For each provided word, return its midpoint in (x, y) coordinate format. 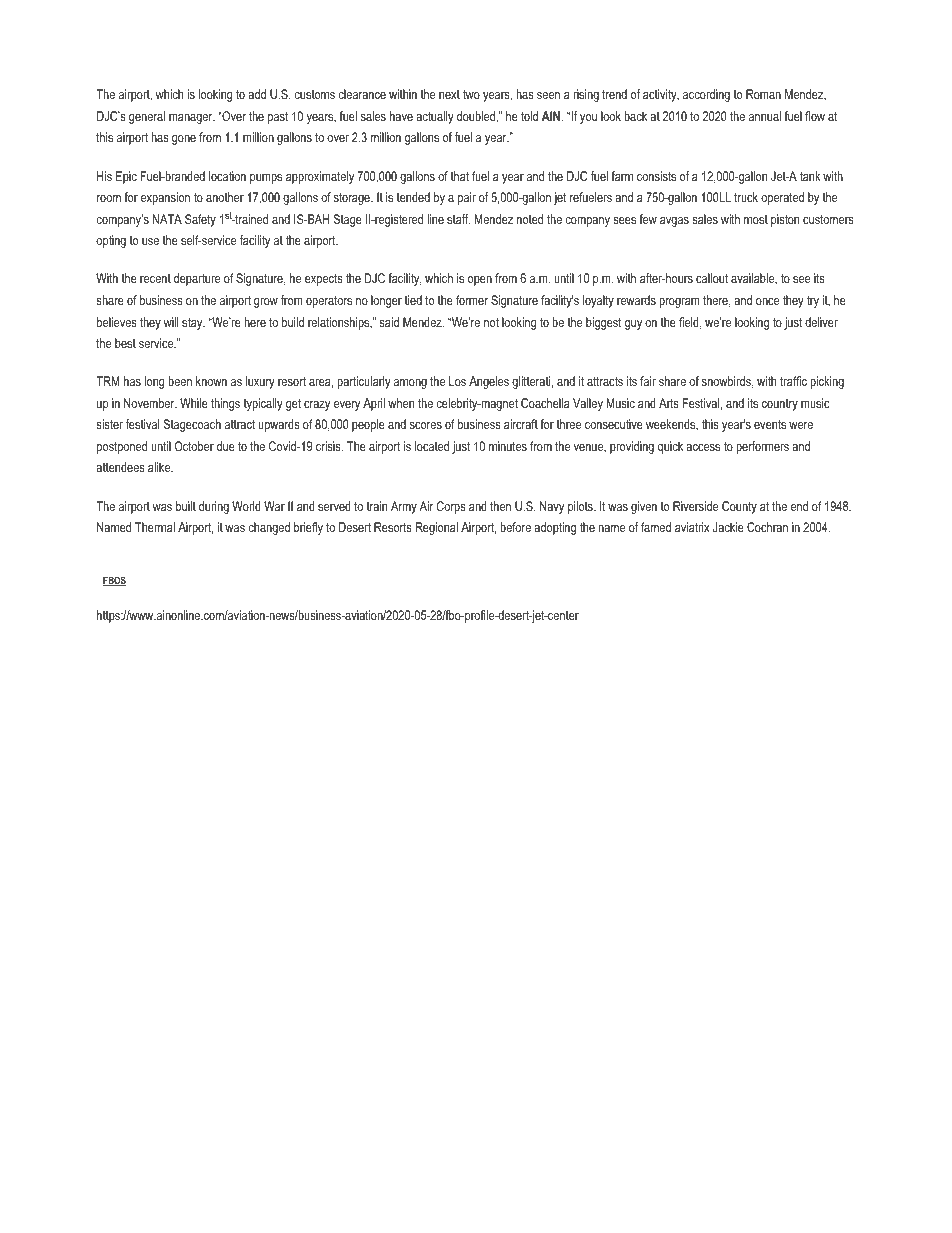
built (186, 506)
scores (426, 425)
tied (413, 300)
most (756, 219)
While (194, 403)
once (767, 301)
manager (192, 119)
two (471, 94)
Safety (200, 220)
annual (765, 116)
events (770, 424)
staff (458, 219)
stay (193, 324)
